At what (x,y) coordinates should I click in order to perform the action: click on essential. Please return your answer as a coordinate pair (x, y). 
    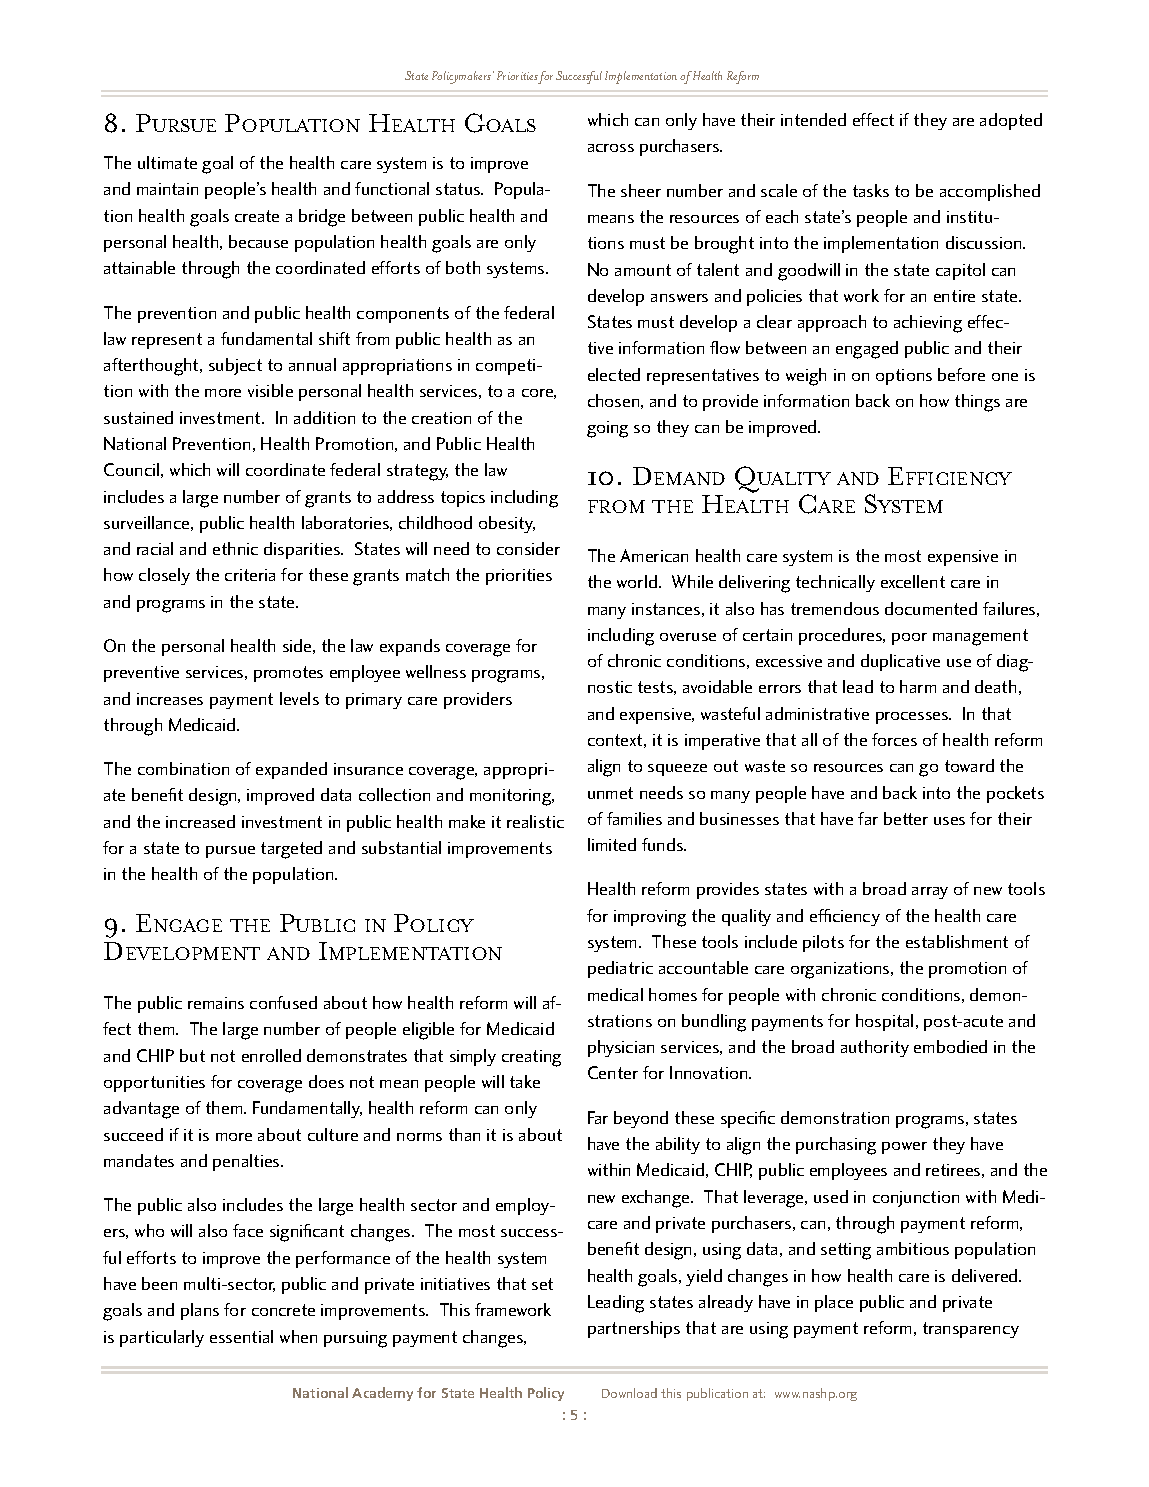
    Looking at the image, I should click on (241, 1336).
